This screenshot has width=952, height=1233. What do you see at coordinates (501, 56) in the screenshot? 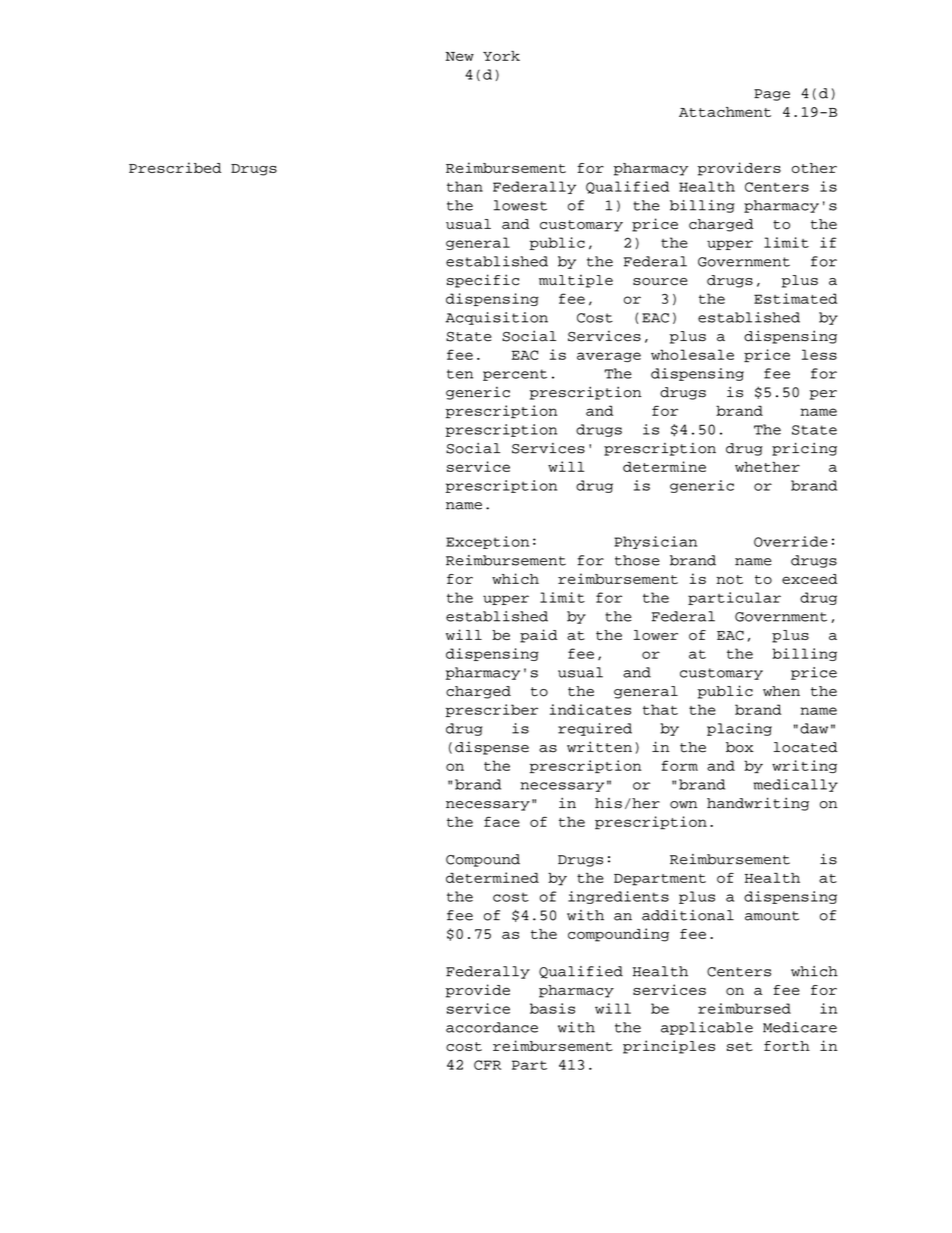
I see `York` at bounding box center [501, 56].
